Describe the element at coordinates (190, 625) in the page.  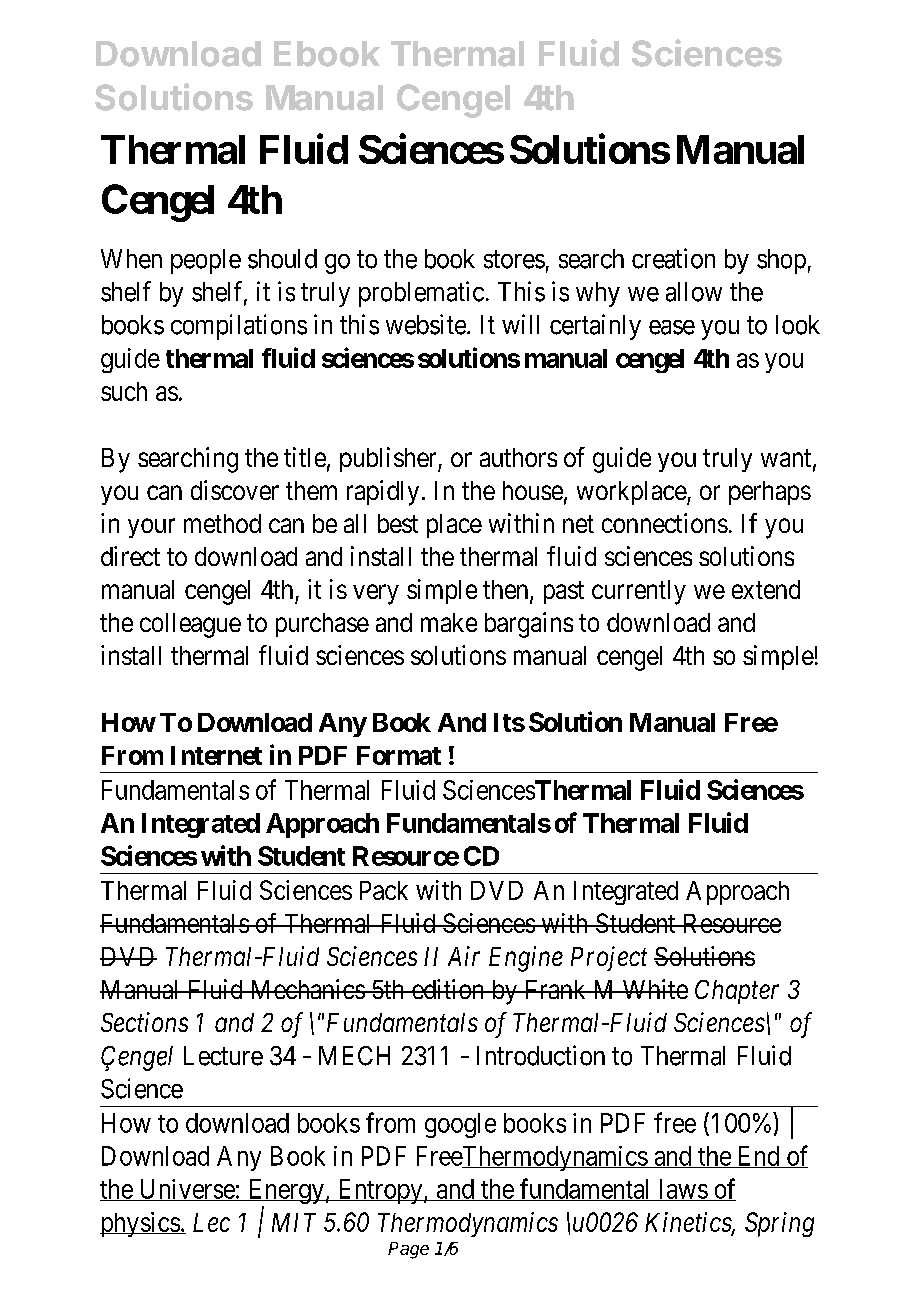
I see `colleague` at that location.
